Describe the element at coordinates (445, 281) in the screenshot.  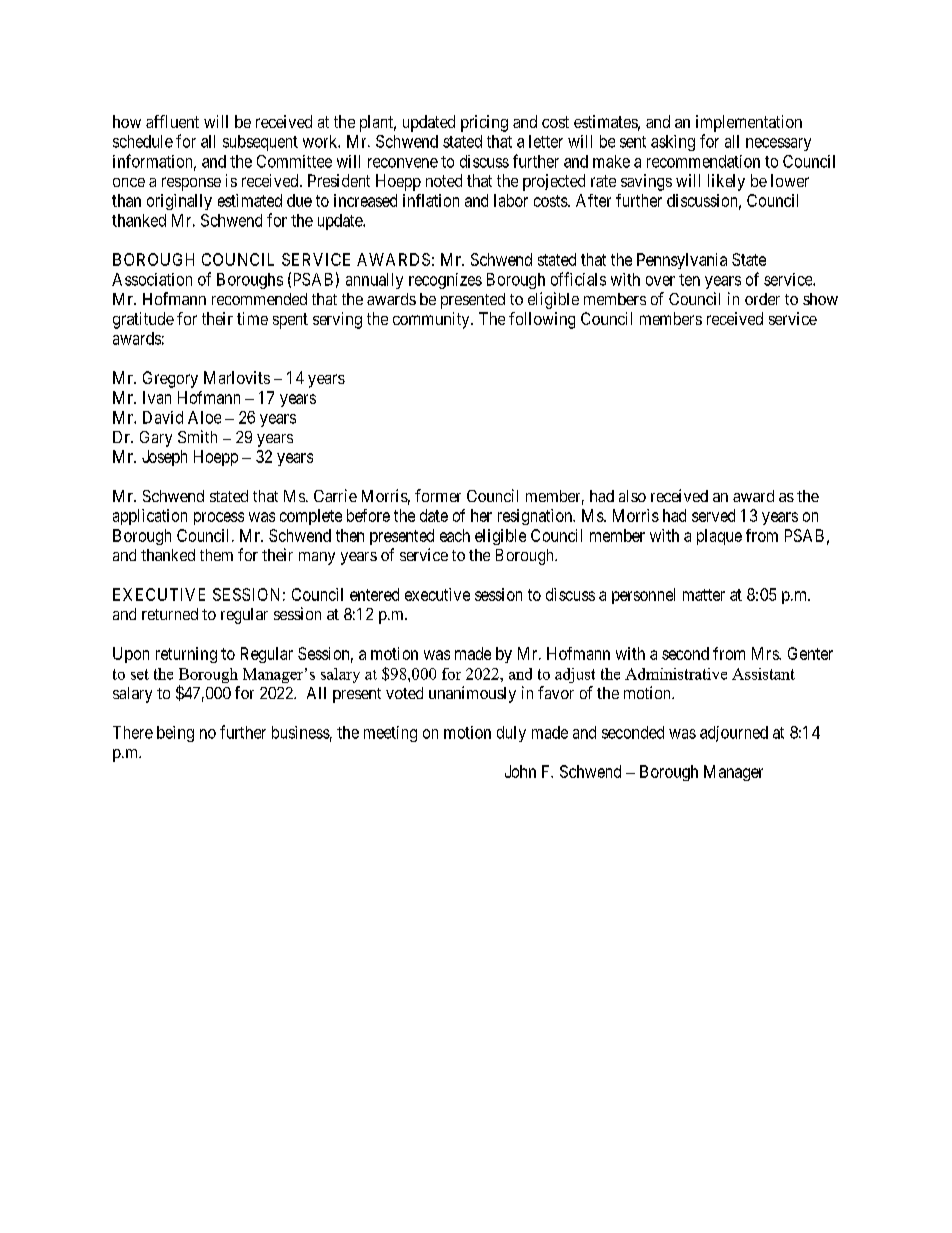
I see `recognizes` at that location.
